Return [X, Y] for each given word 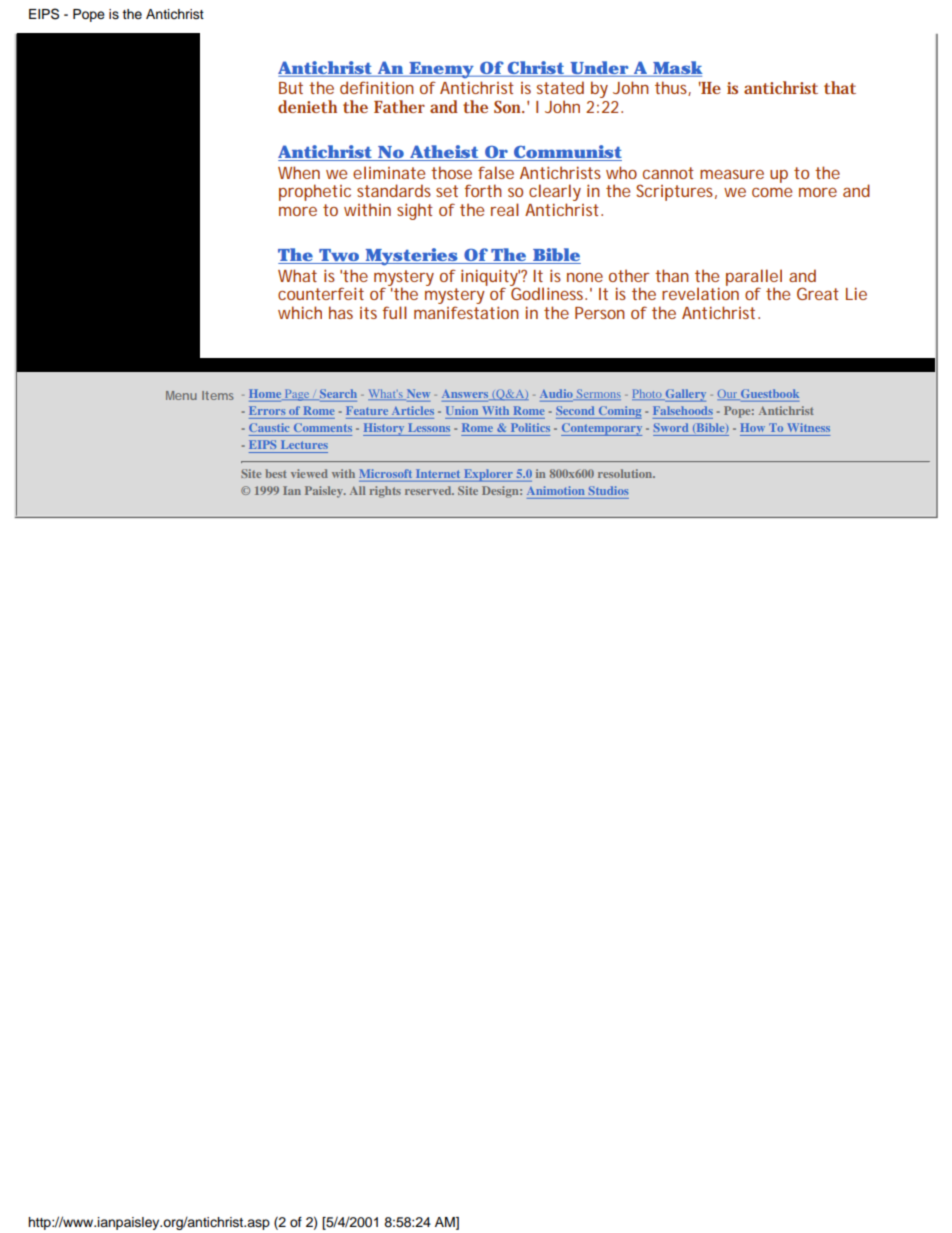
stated [560, 87]
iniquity [490, 278]
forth [483, 190]
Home [266, 394]
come [772, 192]
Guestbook [769, 394]
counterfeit [321, 293]
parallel [754, 278]
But [291, 88]
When [299, 172]
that [840, 87]
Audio [557, 394]
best [275, 473]
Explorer [488, 475]
